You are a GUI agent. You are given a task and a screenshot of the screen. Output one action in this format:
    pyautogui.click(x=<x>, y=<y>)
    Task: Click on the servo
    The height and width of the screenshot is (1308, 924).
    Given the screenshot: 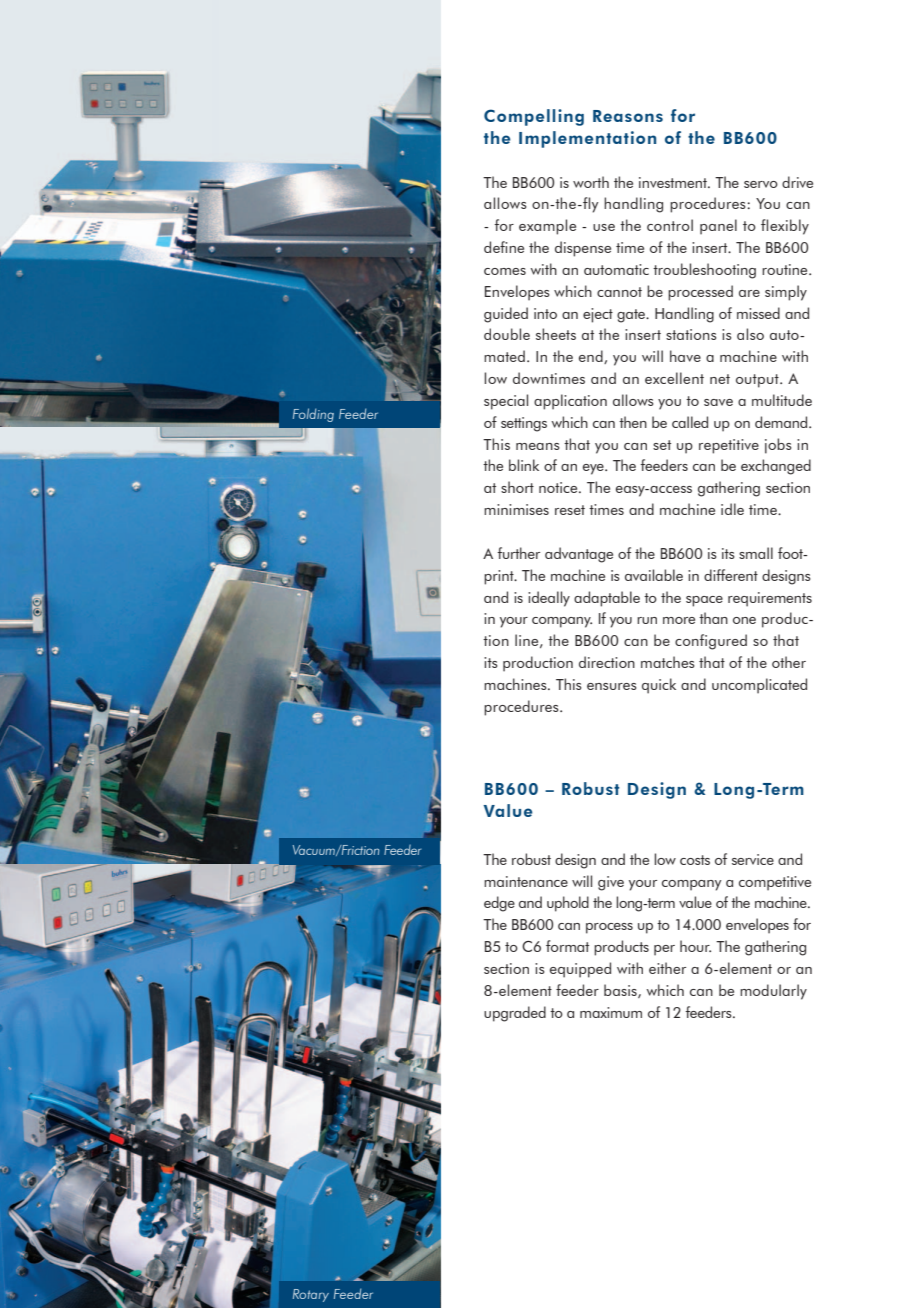 What is the action you would take?
    pyautogui.click(x=761, y=184)
